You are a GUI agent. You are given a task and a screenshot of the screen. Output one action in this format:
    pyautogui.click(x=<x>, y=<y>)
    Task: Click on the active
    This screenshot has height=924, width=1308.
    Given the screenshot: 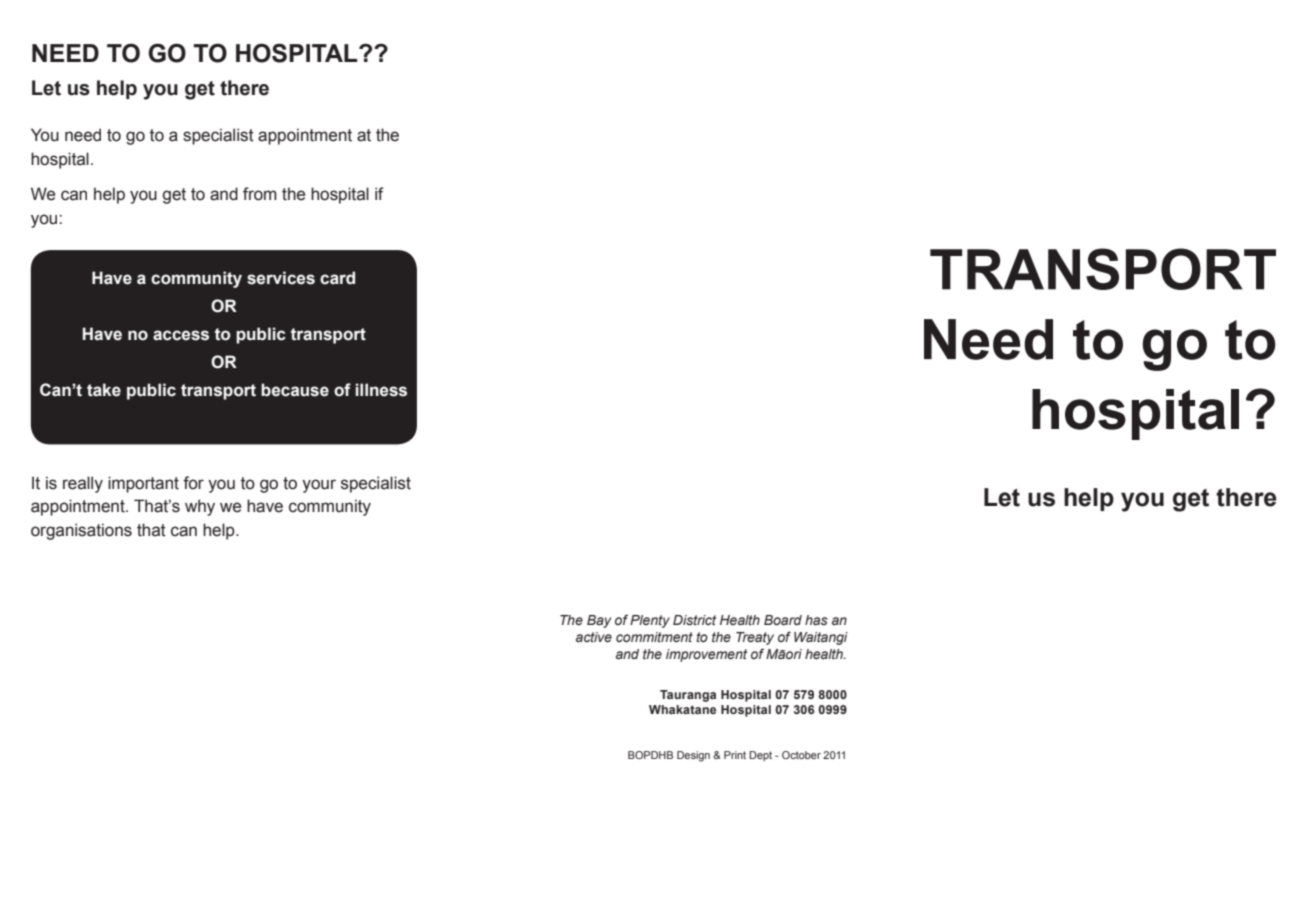 What is the action you would take?
    pyautogui.click(x=594, y=637)
